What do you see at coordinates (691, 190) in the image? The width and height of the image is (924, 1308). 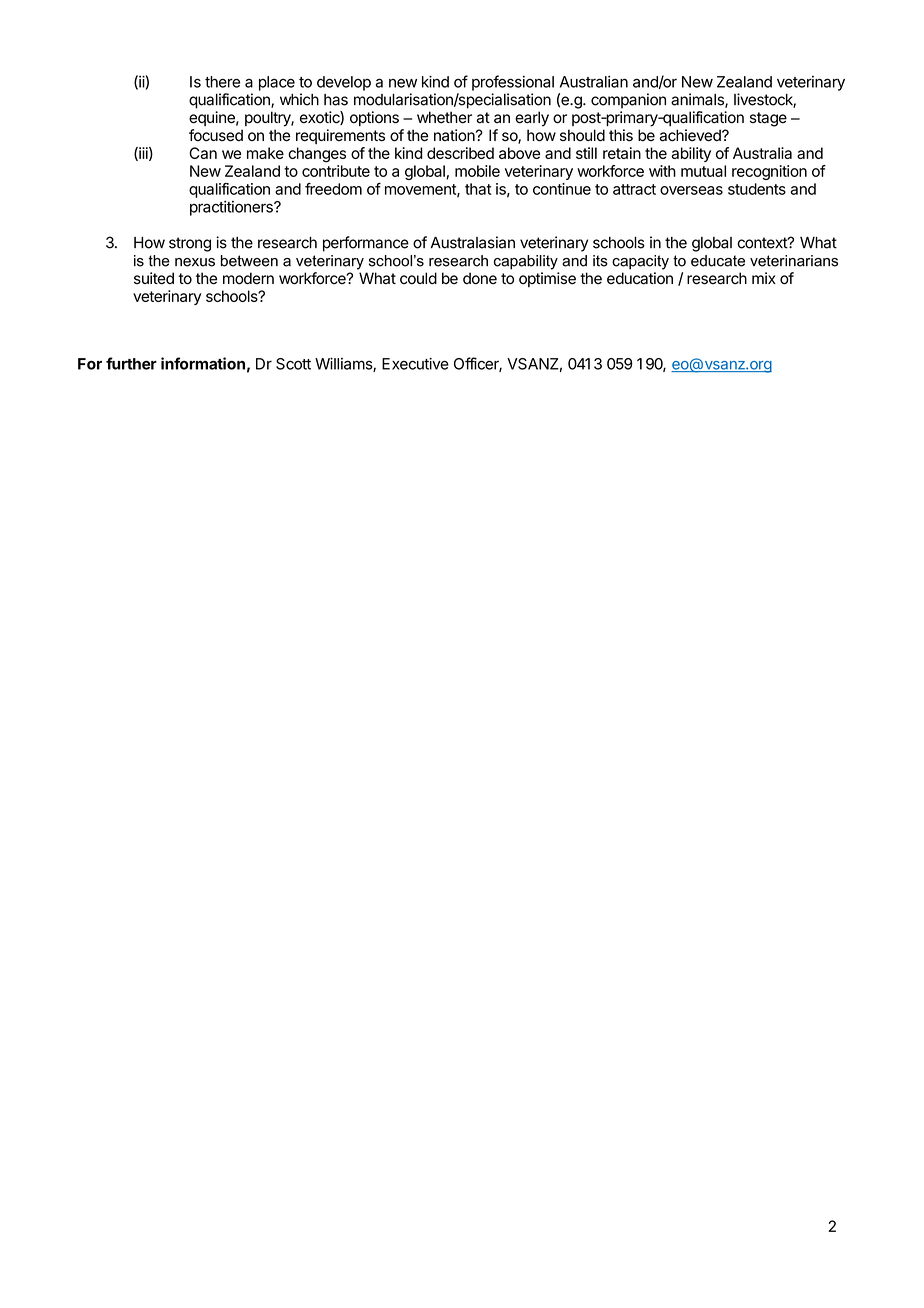 I see `overseas` at bounding box center [691, 190].
